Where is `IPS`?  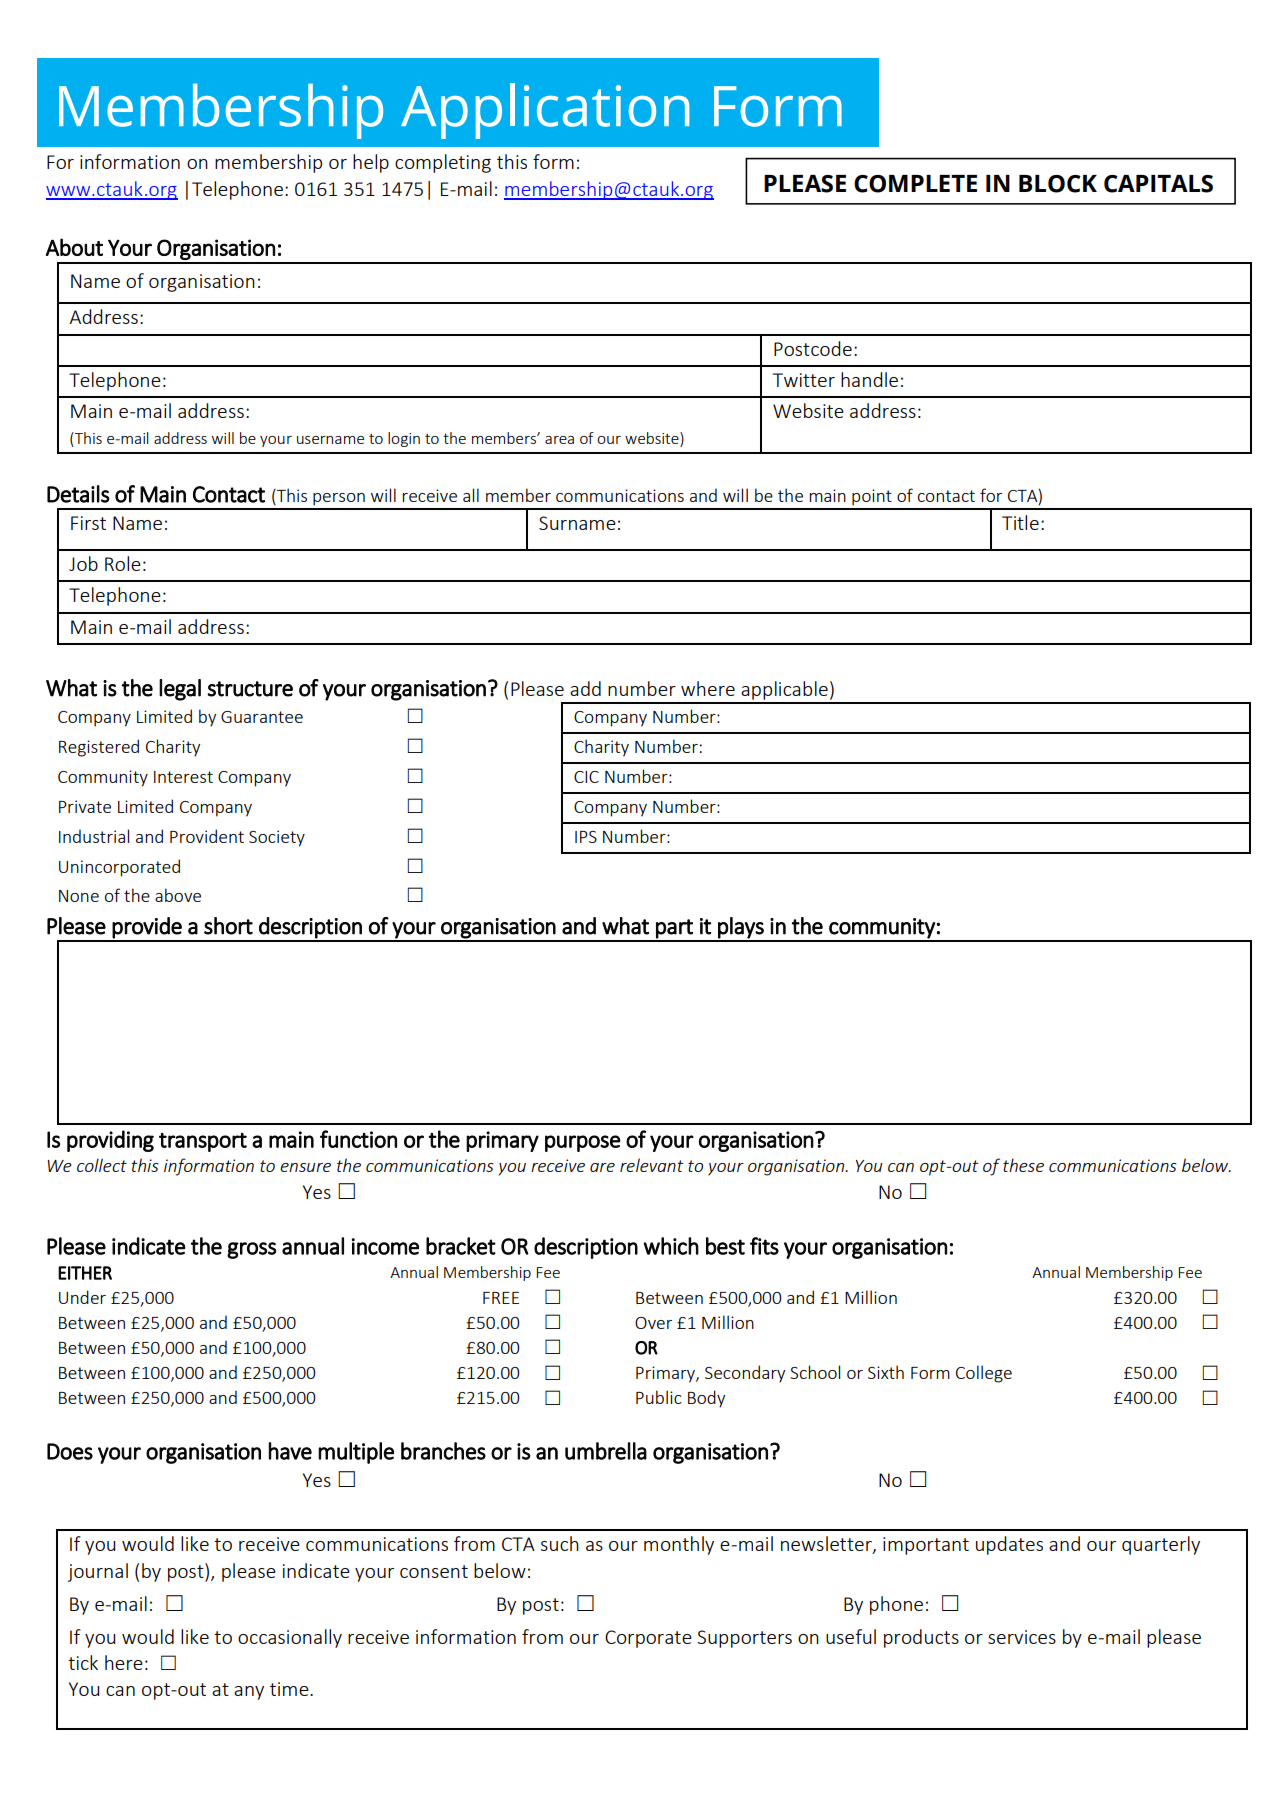 IPS is located at coordinates (586, 837).
